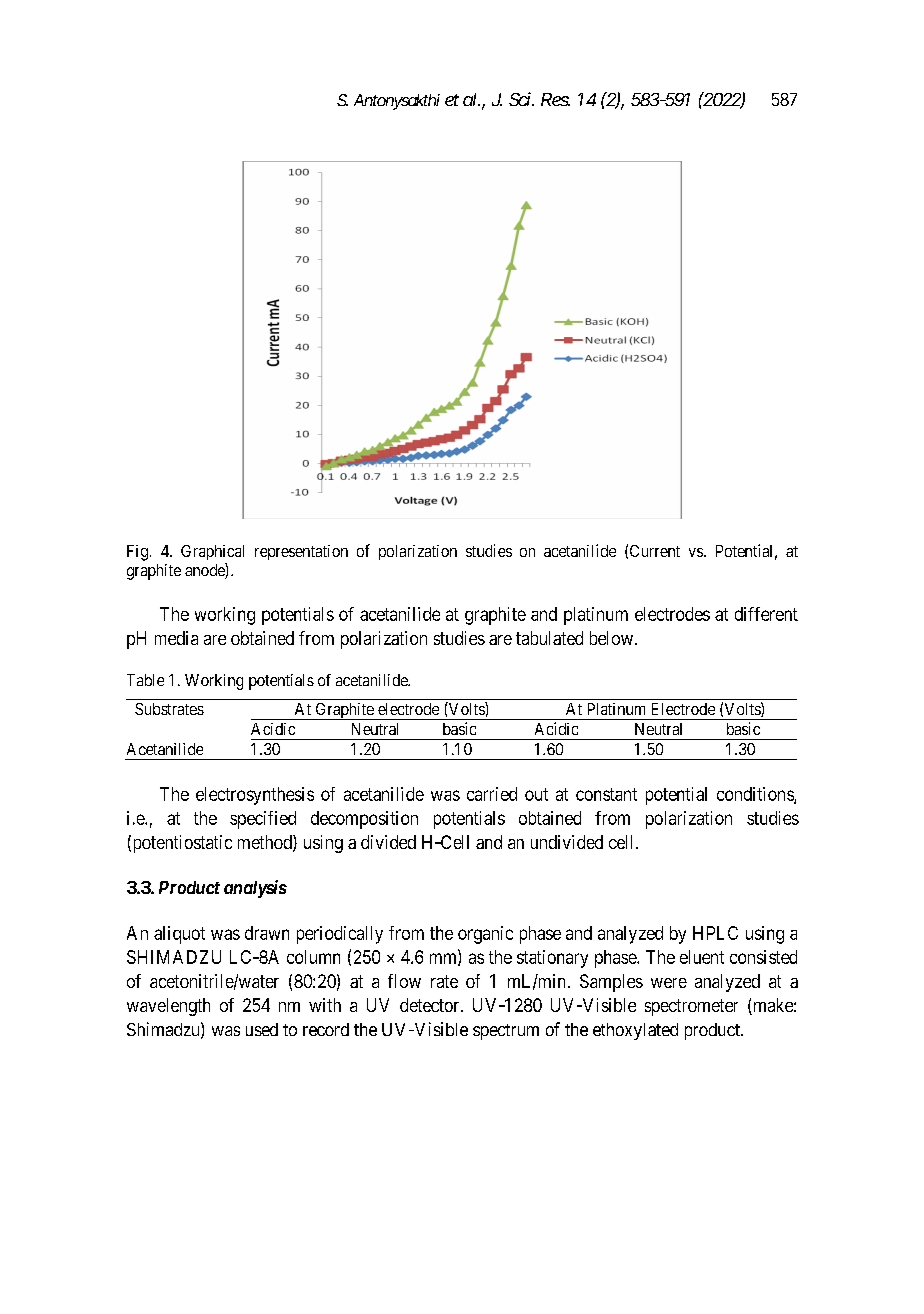 This image has width=924, height=1314. I want to click on representation, so click(301, 552).
